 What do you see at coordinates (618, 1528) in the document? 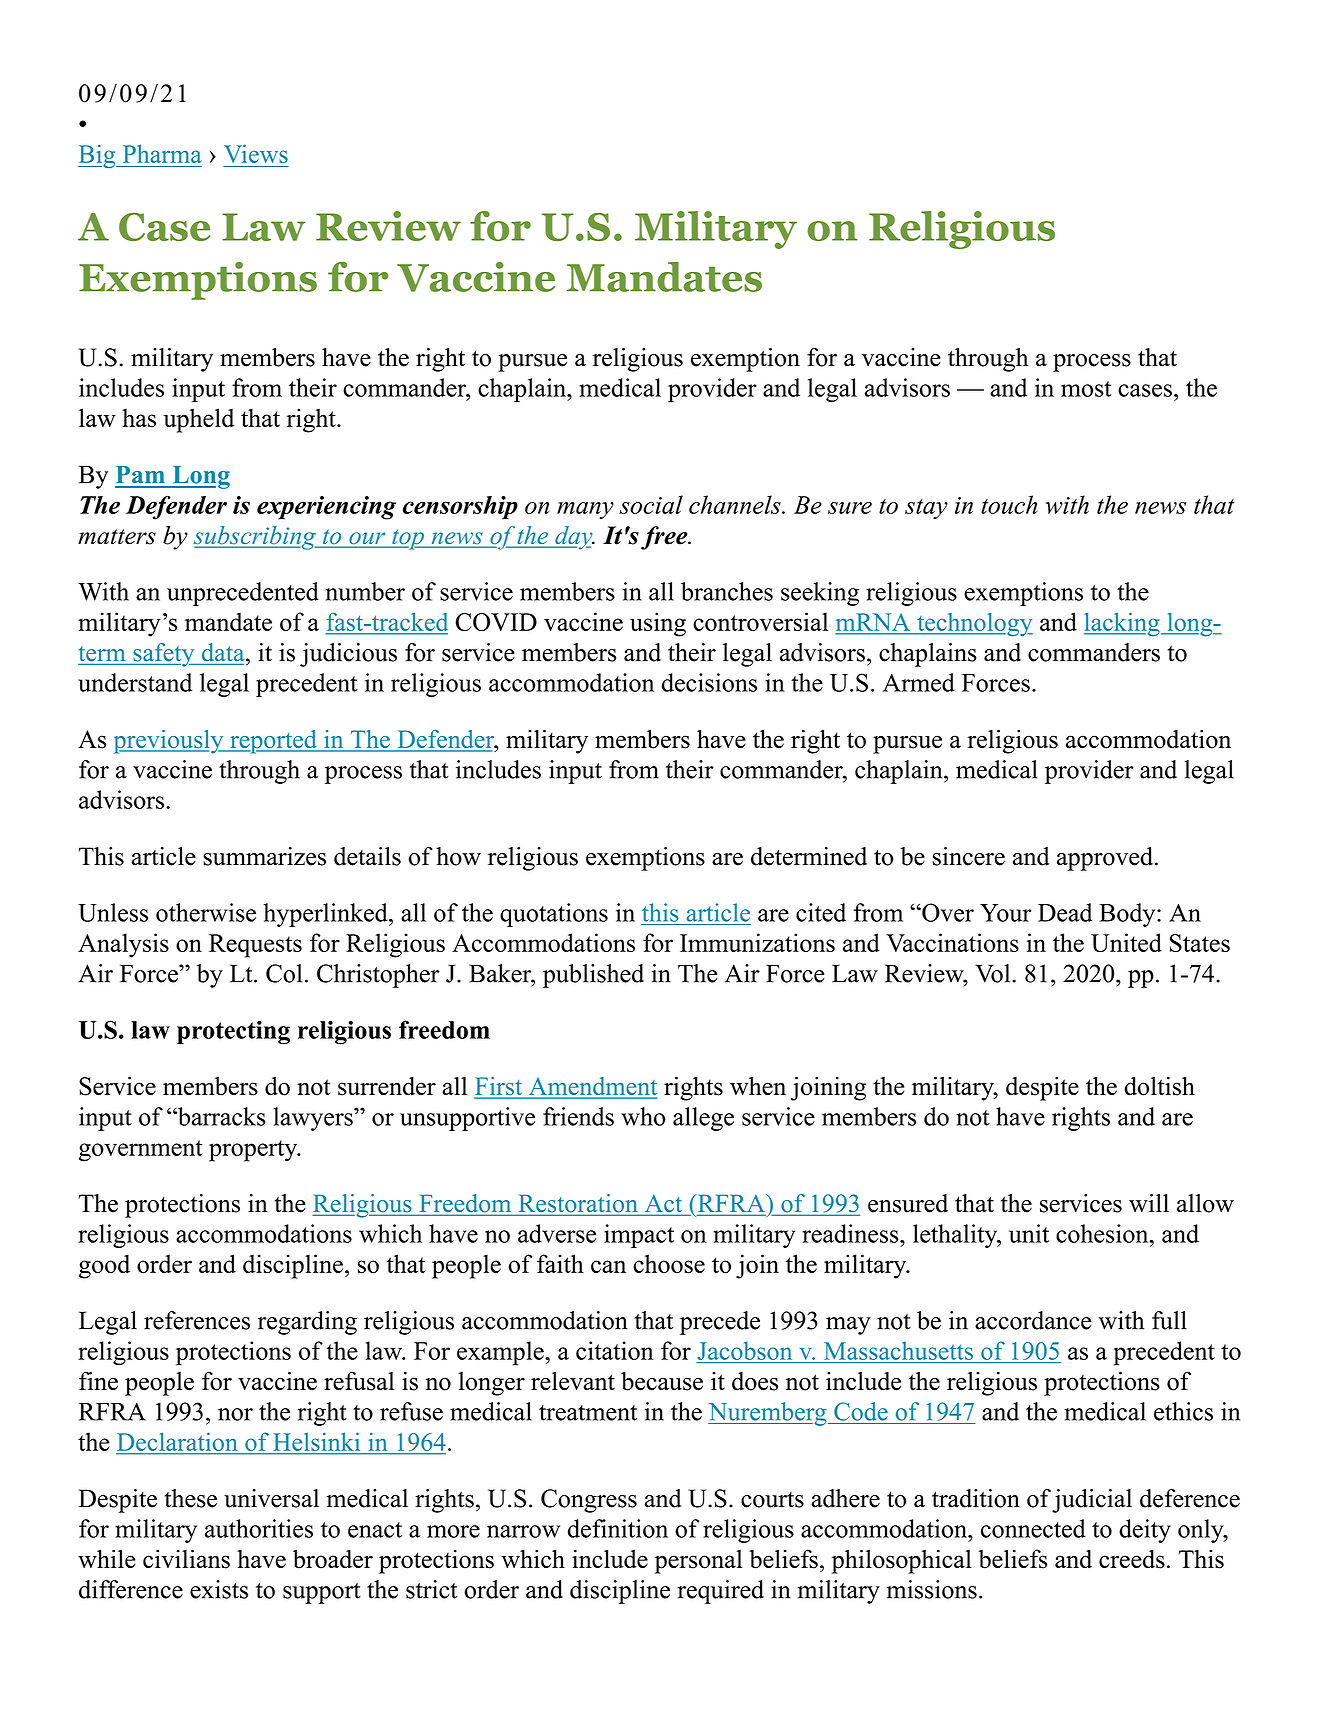
I see `definition` at bounding box center [618, 1528].
